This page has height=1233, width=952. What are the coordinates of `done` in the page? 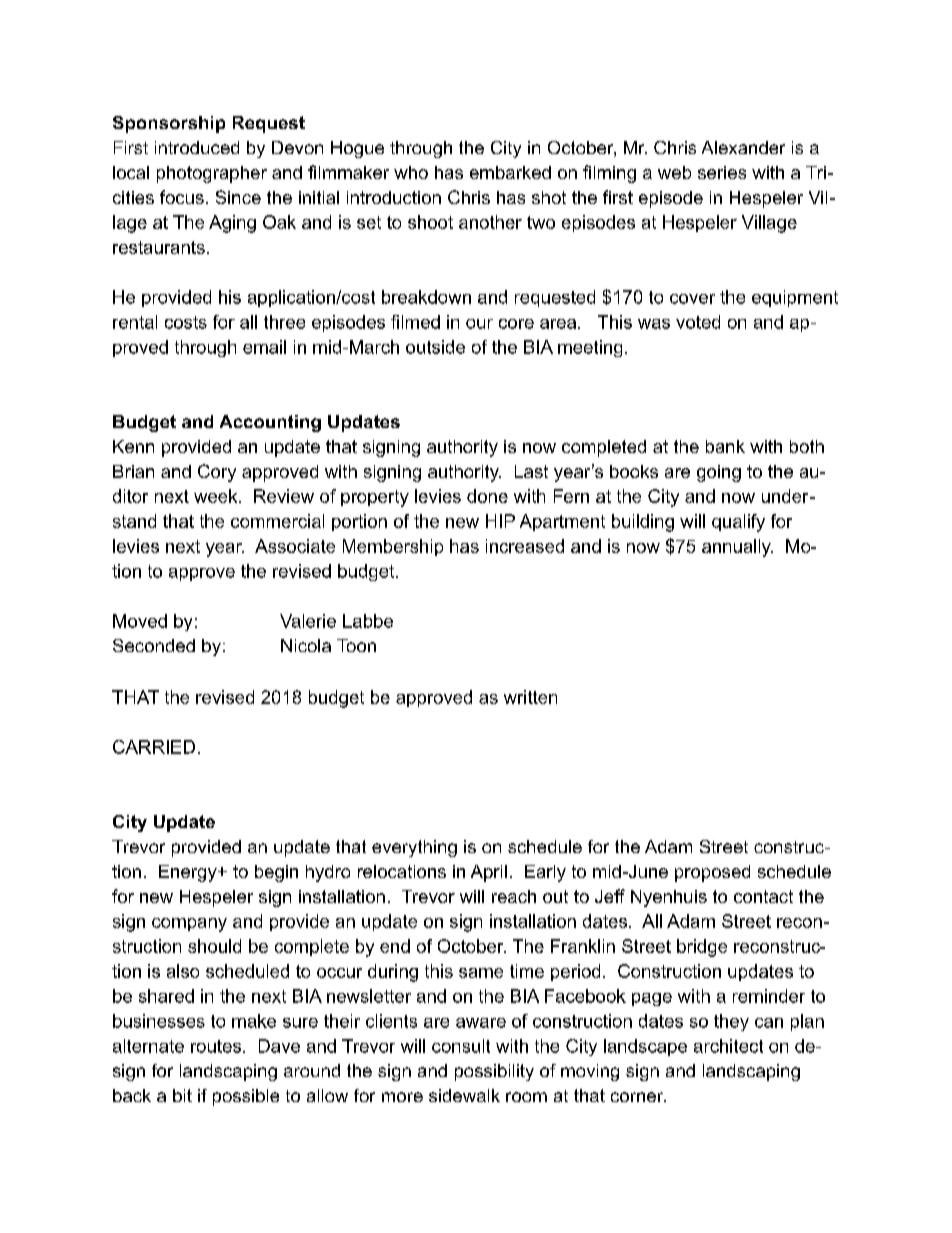 It's located at (487, 496).
